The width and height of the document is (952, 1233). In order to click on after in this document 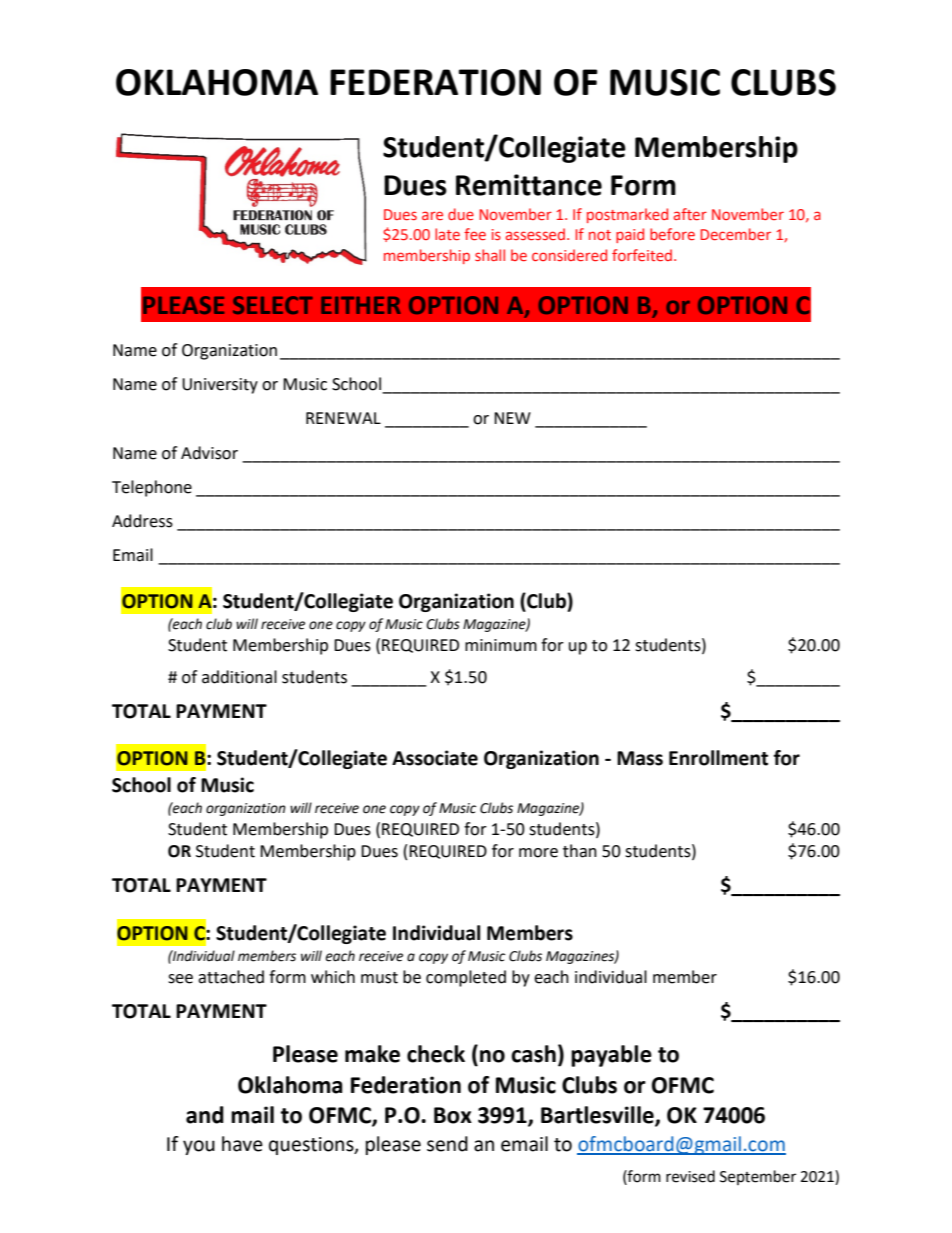, I will do `click(690, 214)`.
